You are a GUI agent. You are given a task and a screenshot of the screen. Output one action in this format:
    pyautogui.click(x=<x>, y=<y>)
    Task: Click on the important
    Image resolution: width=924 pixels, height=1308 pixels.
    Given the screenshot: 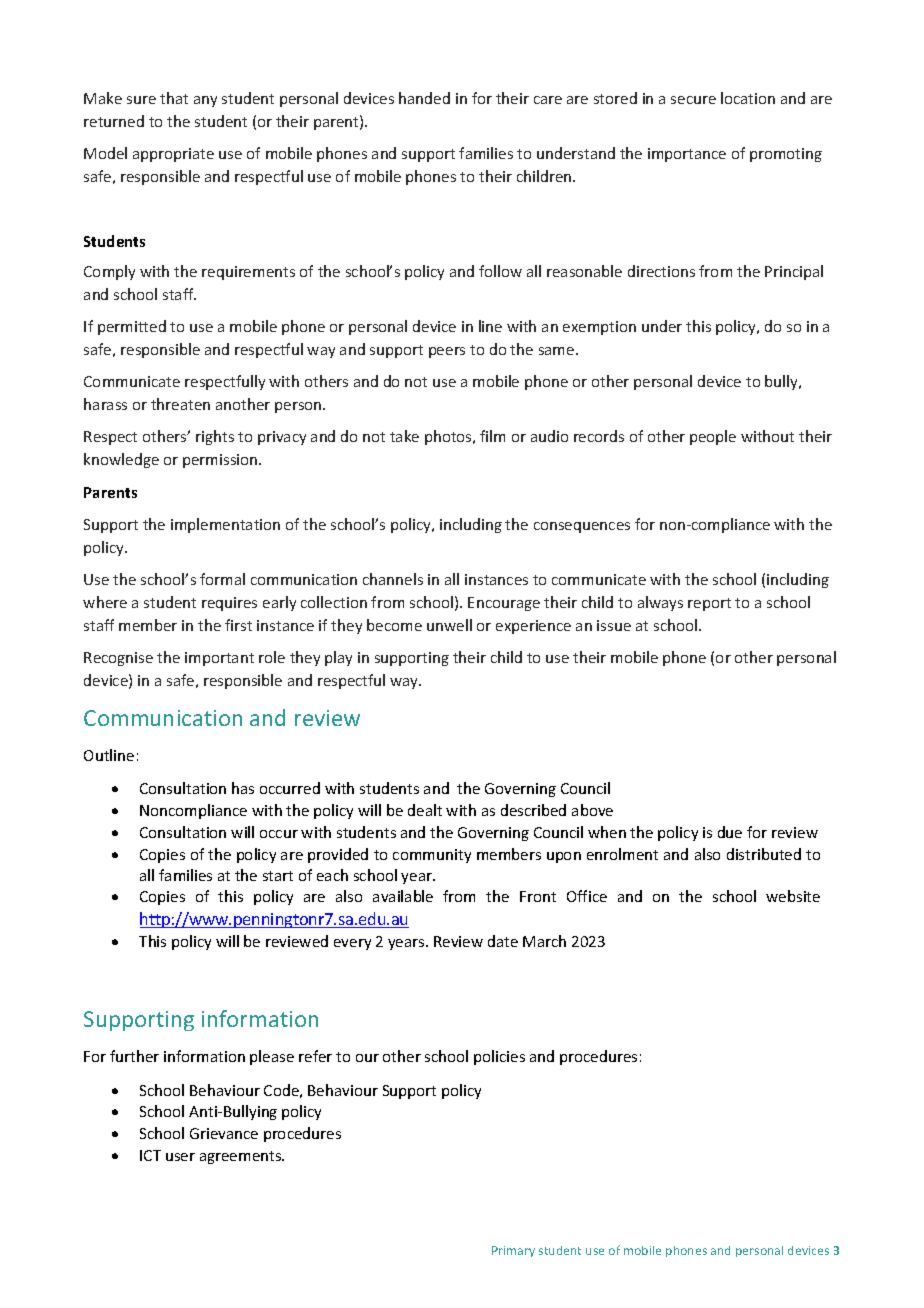 What is the action you would take?
    pyautogui.click(x=219, y=659)
